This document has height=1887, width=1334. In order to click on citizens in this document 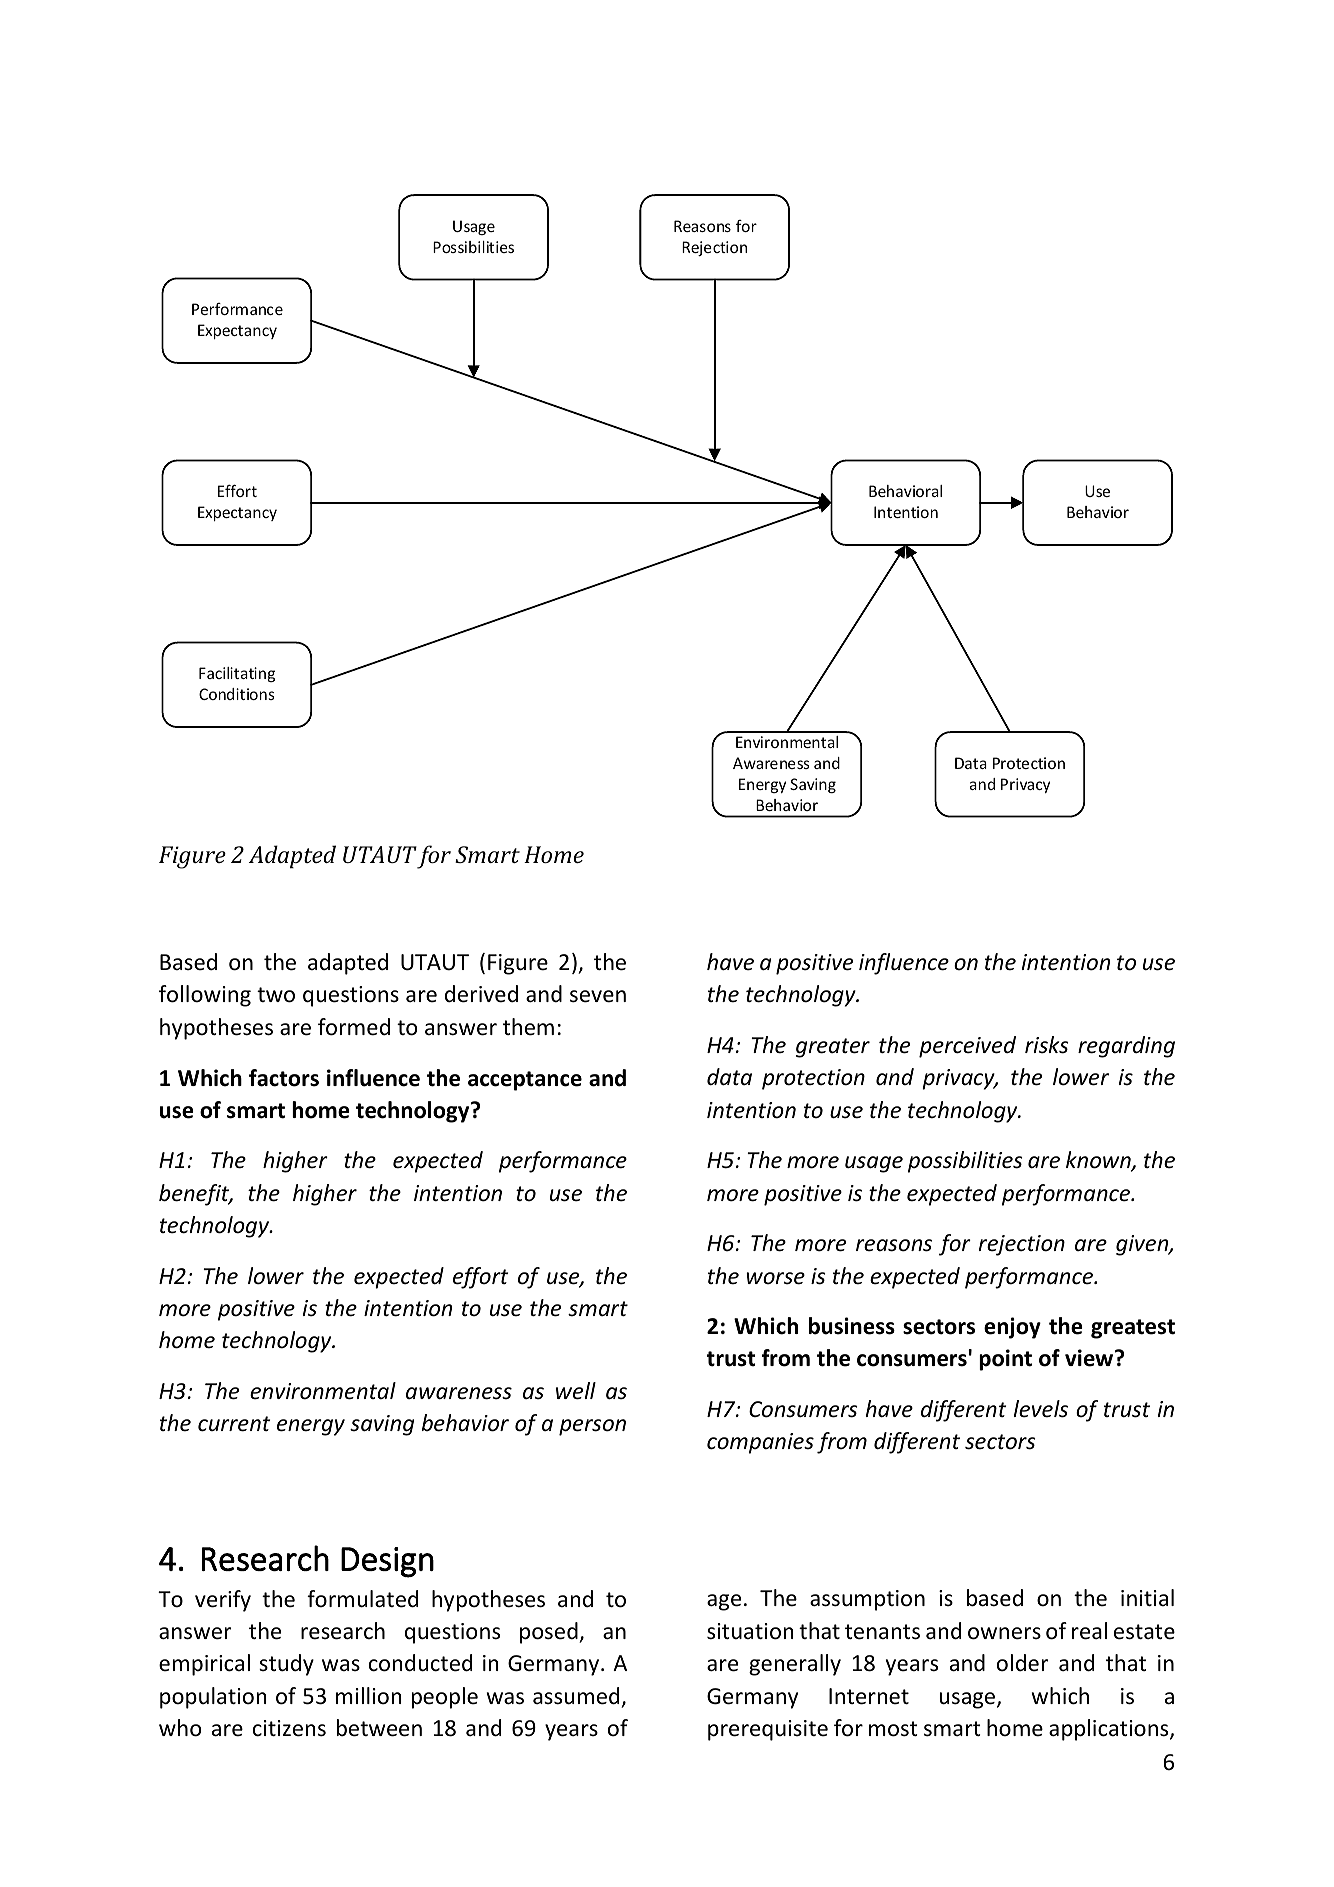, I will do `click(289, 1728)`.
